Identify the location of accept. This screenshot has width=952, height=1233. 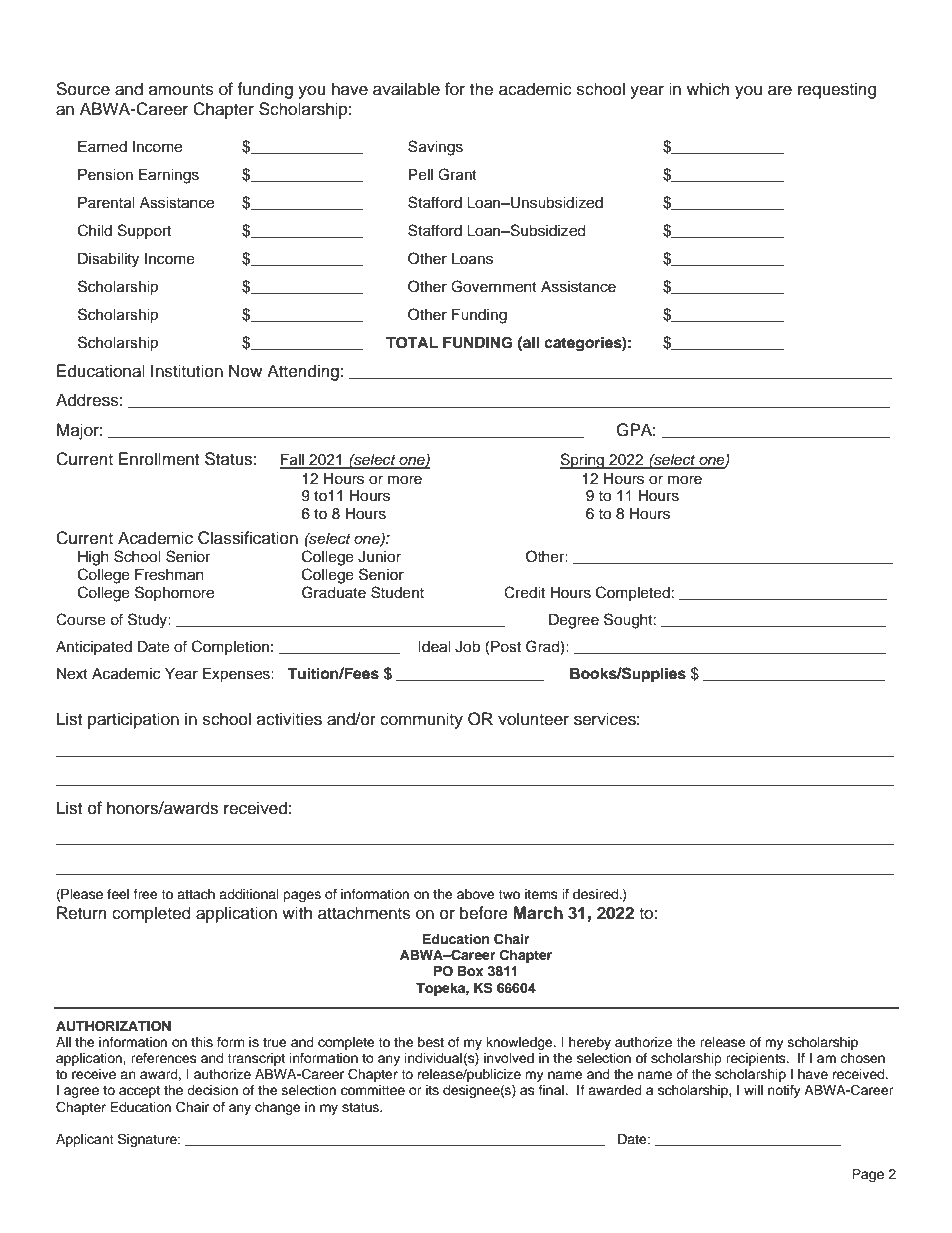
(139, 1092).
